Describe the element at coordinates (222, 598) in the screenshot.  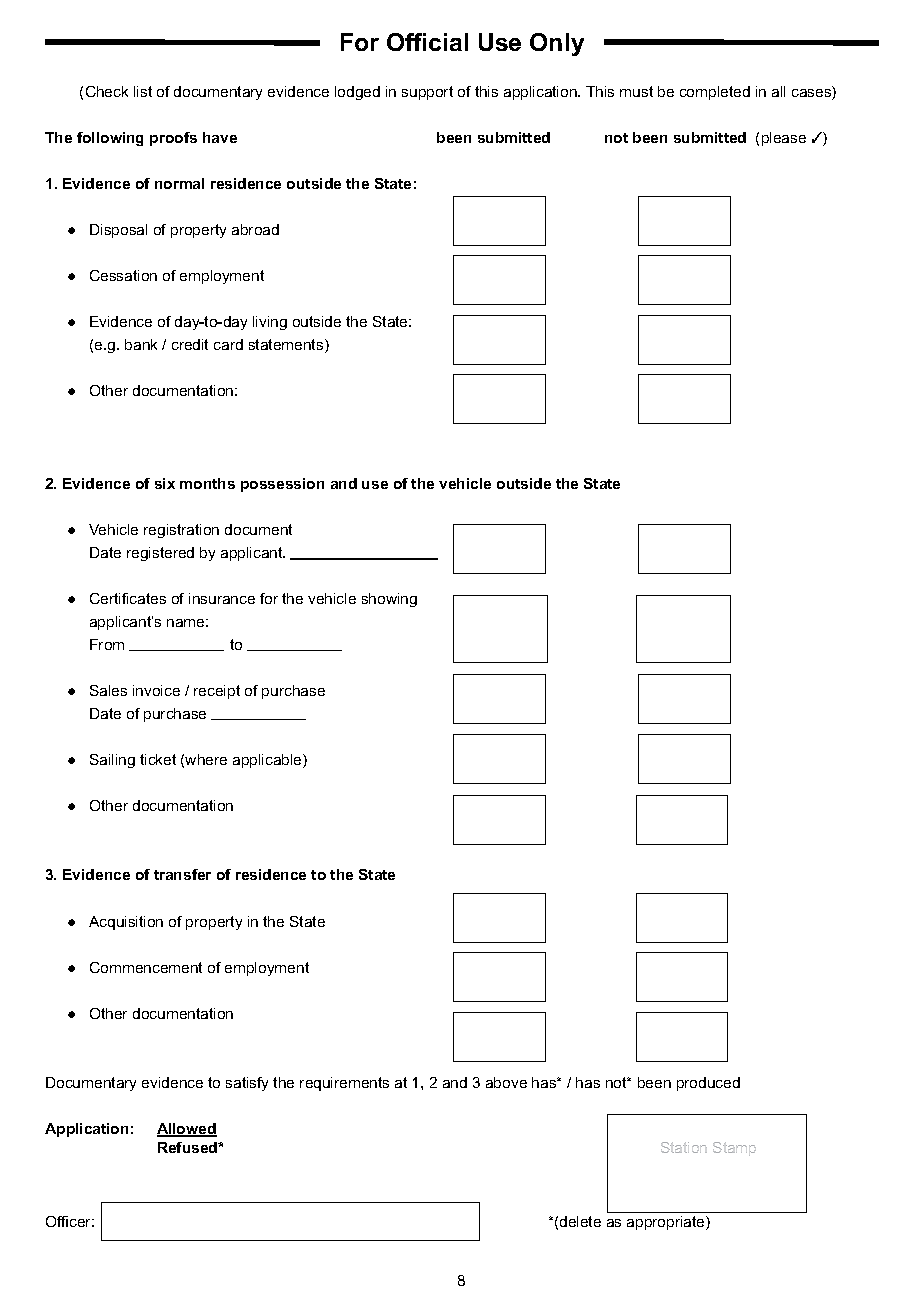
I see `insurance` at that location.
